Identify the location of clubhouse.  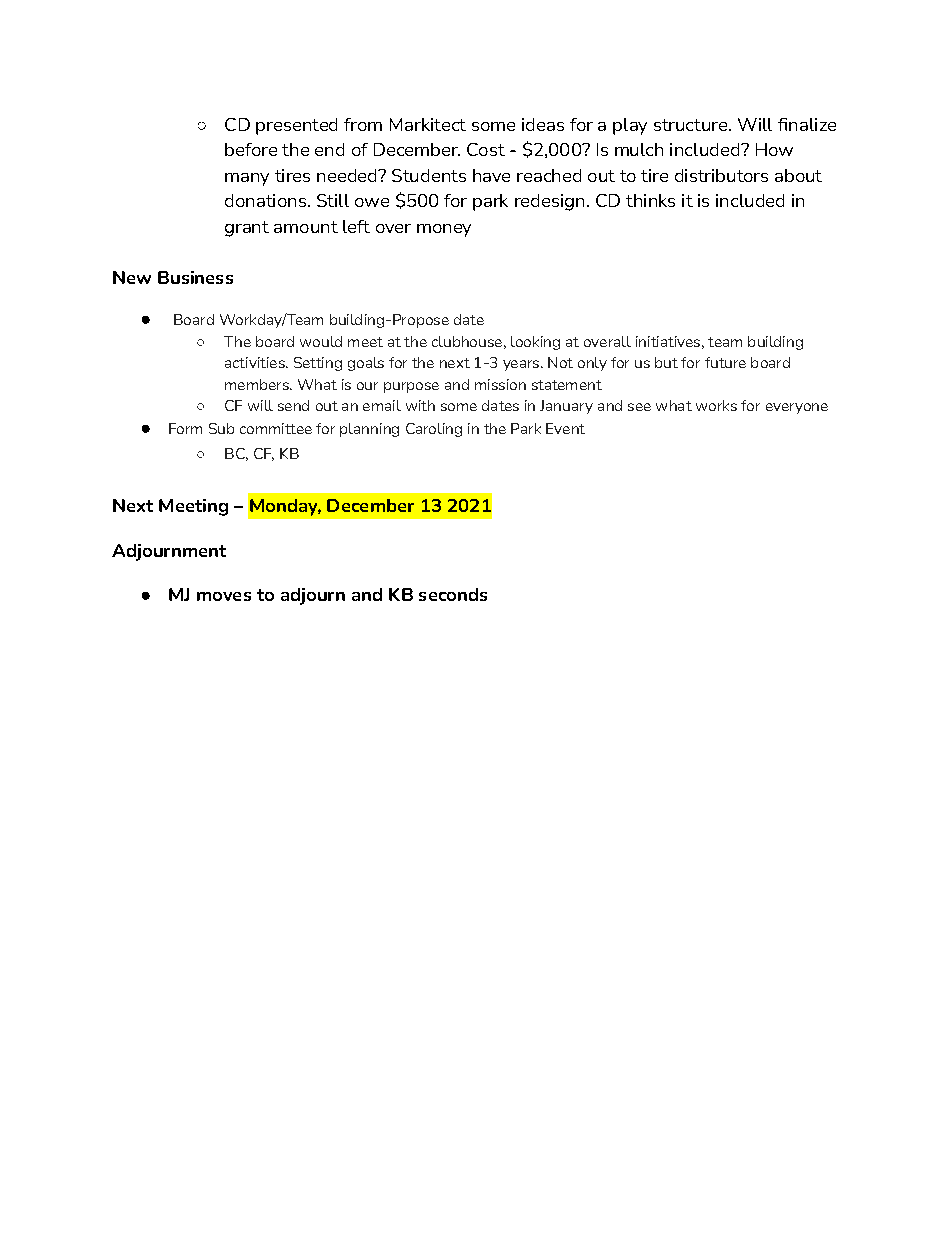
(467, 341).
